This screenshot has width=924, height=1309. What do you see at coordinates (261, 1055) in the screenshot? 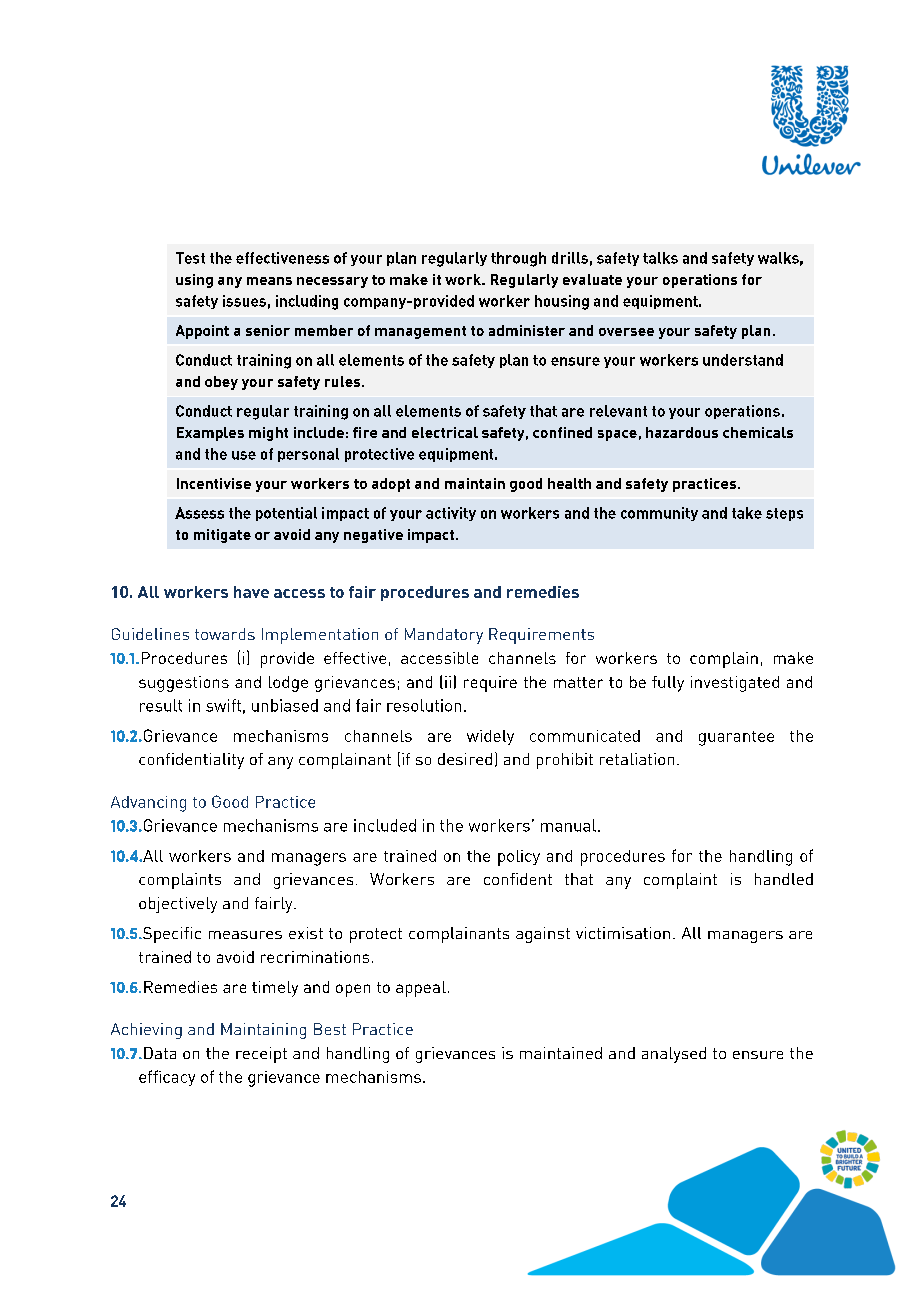
I see `receipt` at bounding box center [261, 1055].
